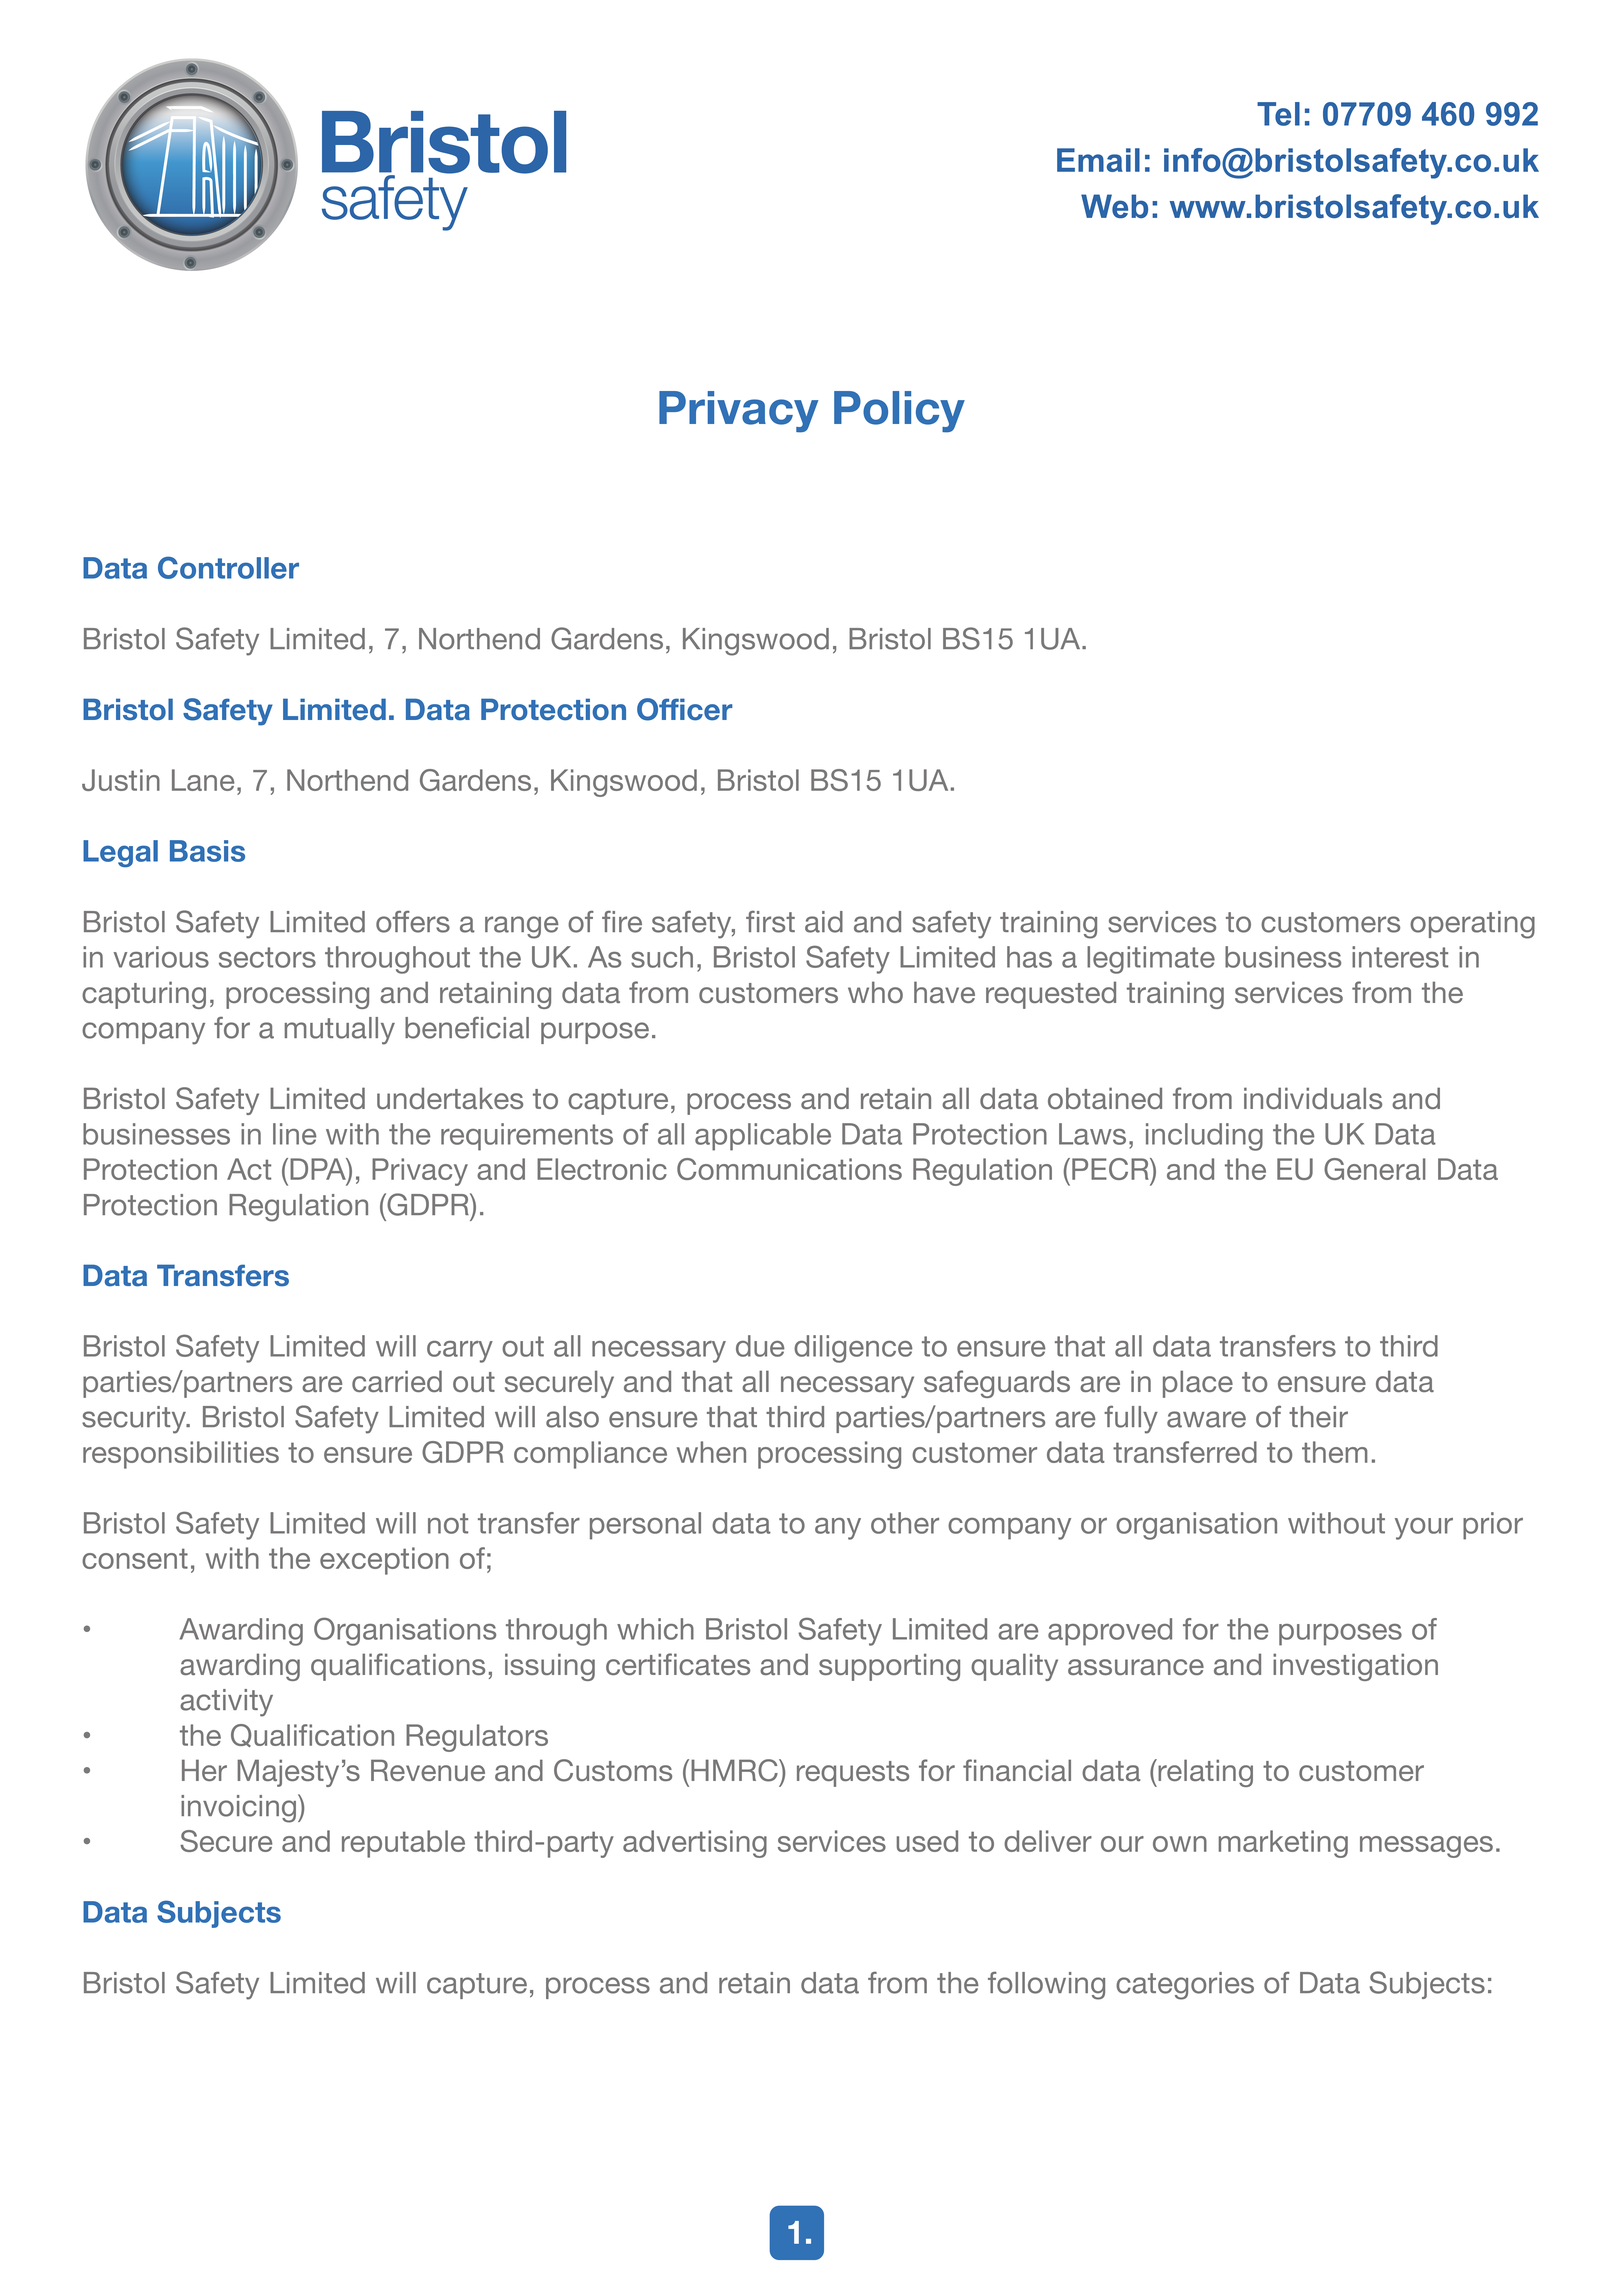 This screenshot has width=1619, height=2290. What do you see at coordinates (1335, 1452) in the screenshot?
I see `them` at bounding box center [1335, 1452].
